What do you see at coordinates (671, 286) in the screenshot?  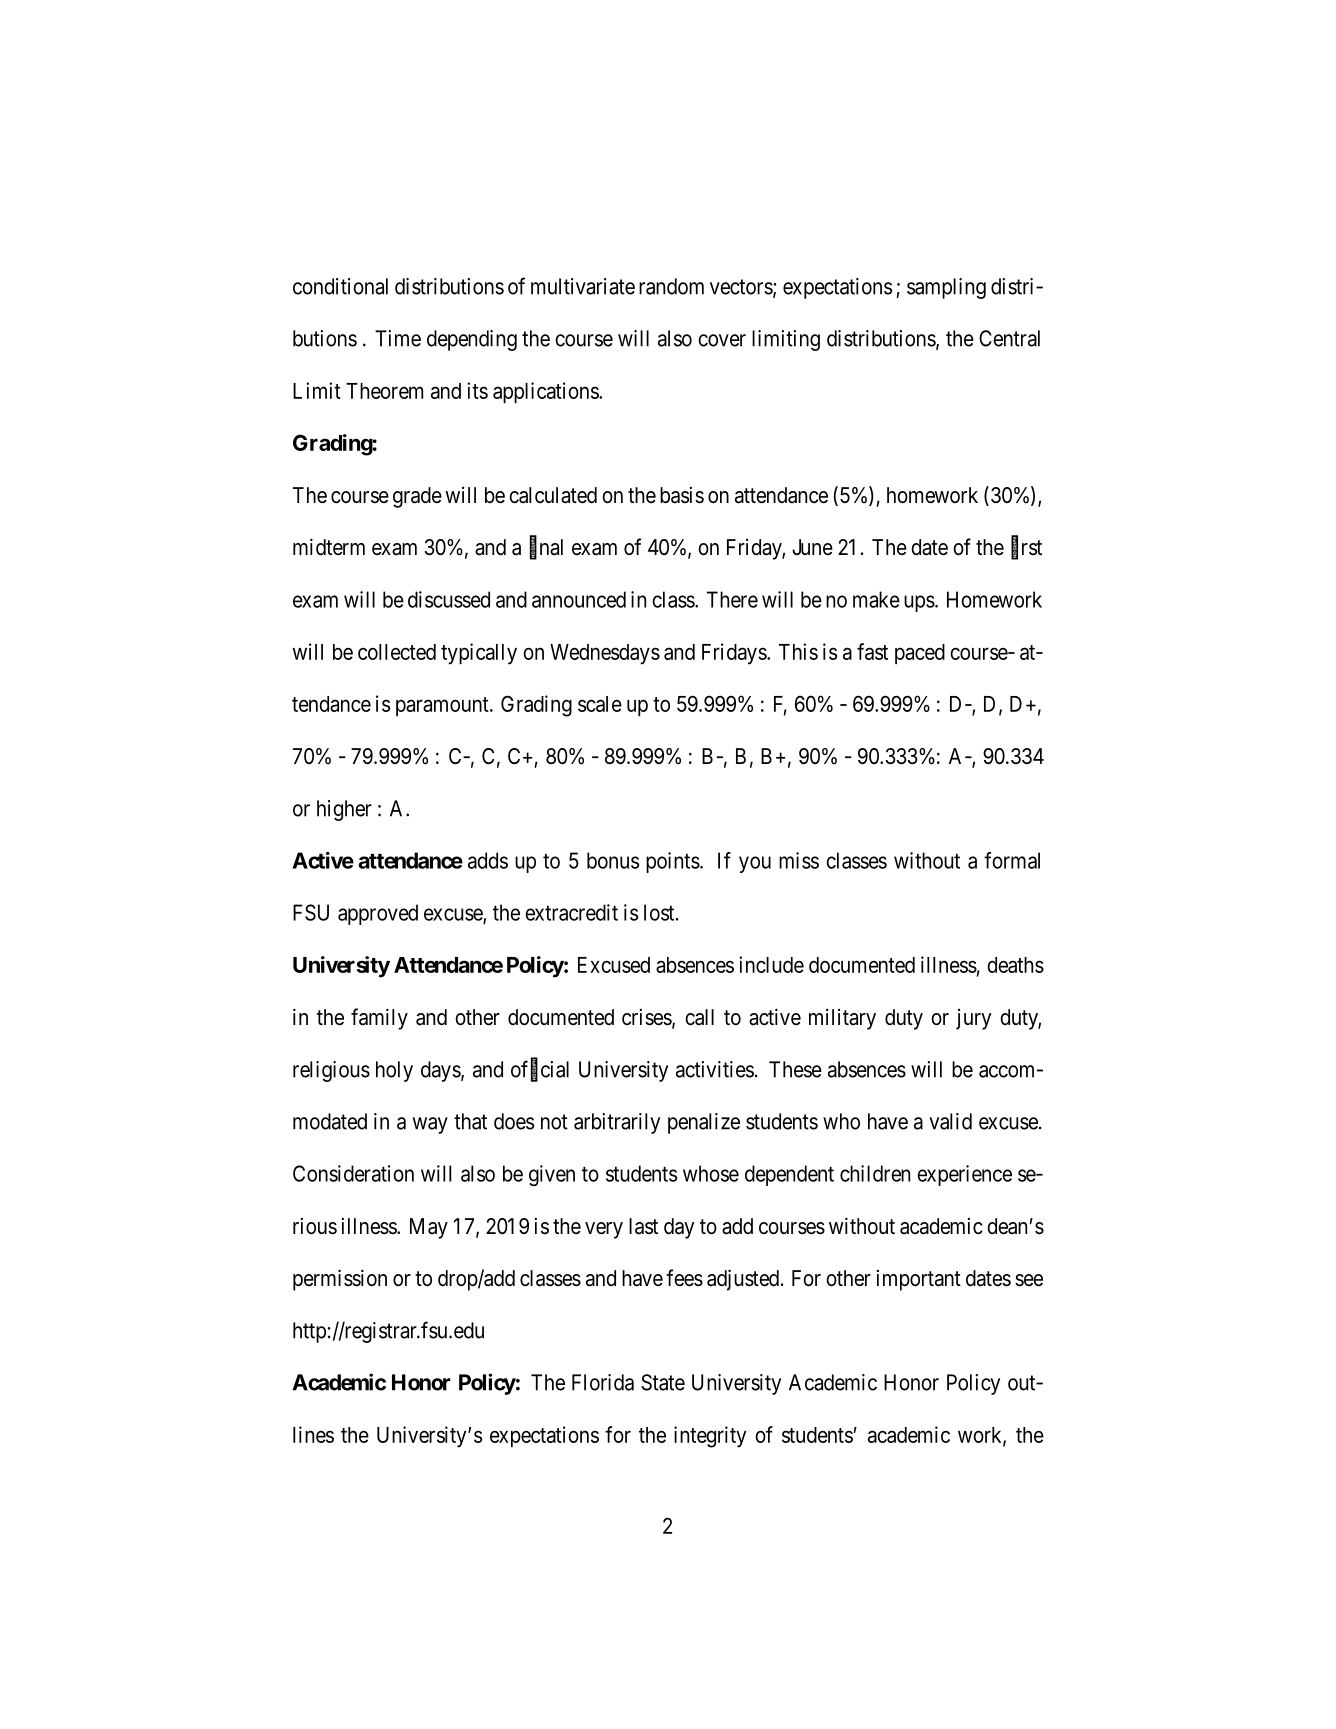 I see `random` at bounding box center [671, 286].
